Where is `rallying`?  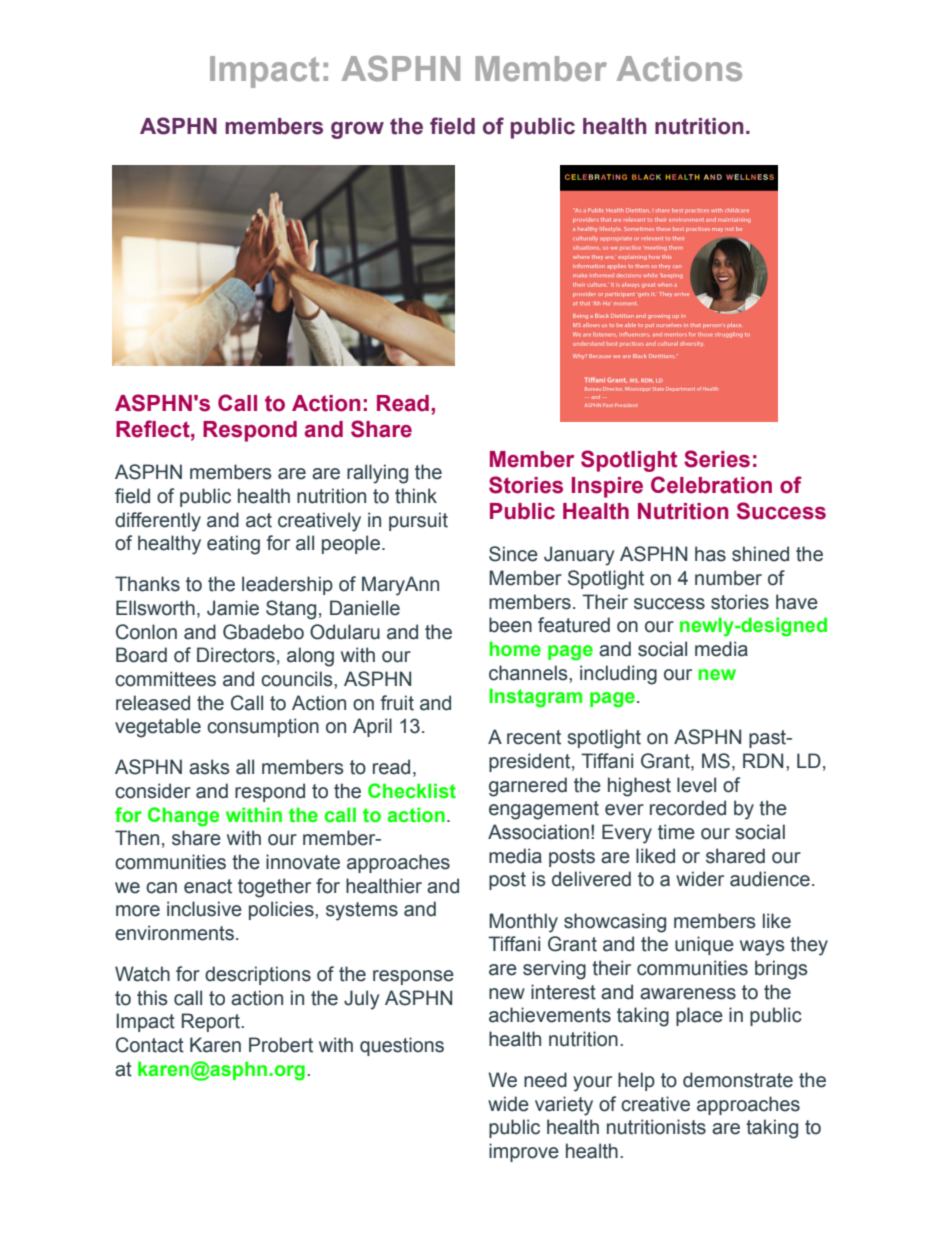
rallying is located at coordinates (377, 474).
